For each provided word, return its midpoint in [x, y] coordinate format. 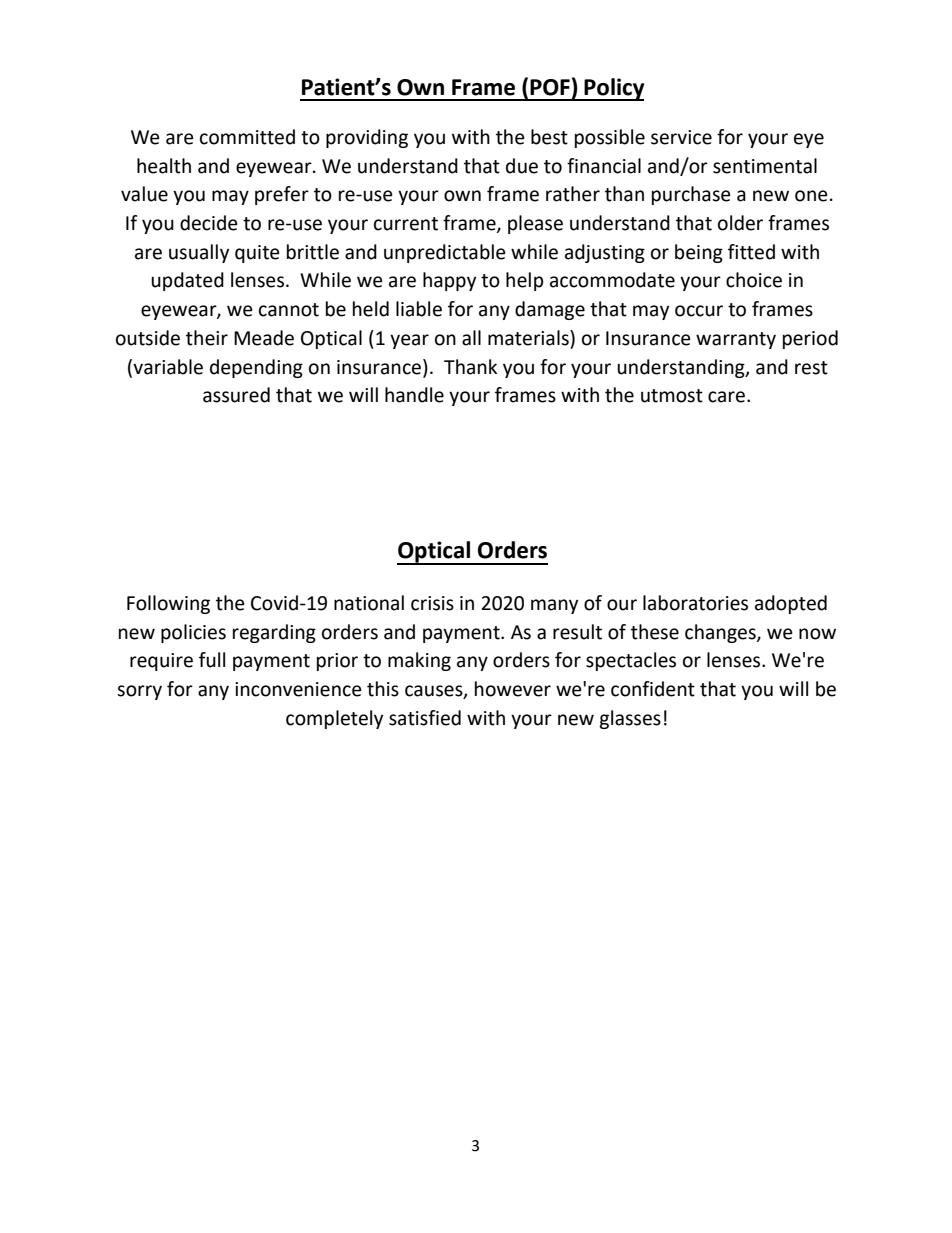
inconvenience [298, 689]
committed [247, 137]
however [513, 689]
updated [187, 281]
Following [168, 604]
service [681, 137]
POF [550, 87]
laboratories [695, 603]
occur [699, 311]
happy [449, 281]
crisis [432, 603]
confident [653, 689]
